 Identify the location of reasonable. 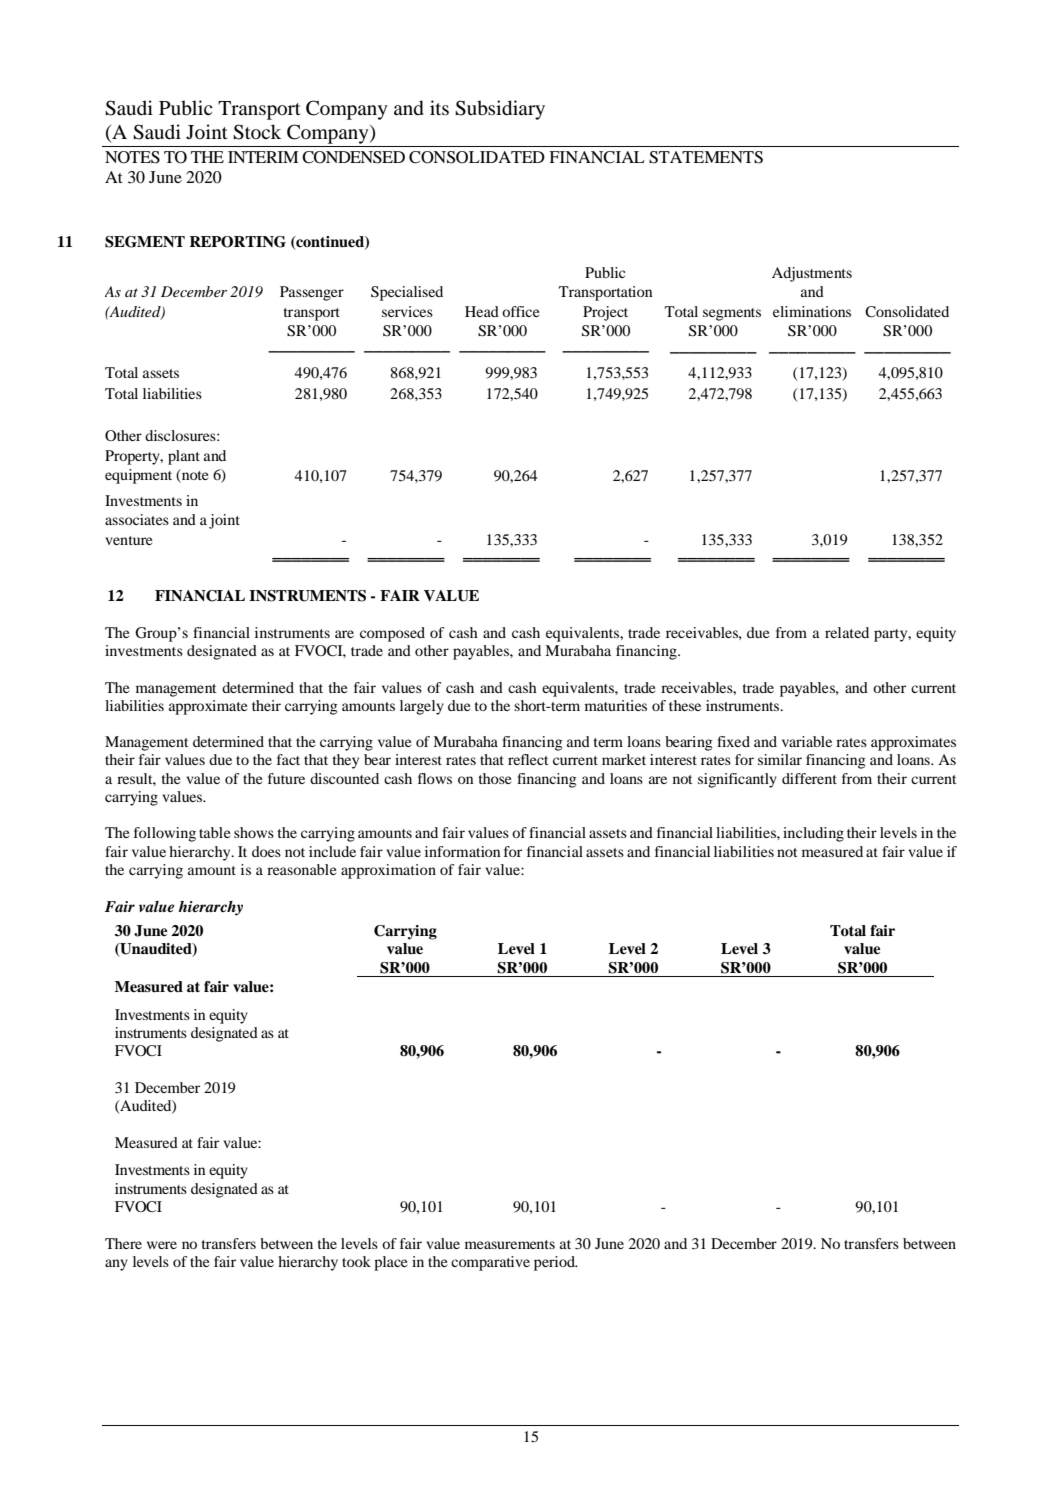
(301, 869).
